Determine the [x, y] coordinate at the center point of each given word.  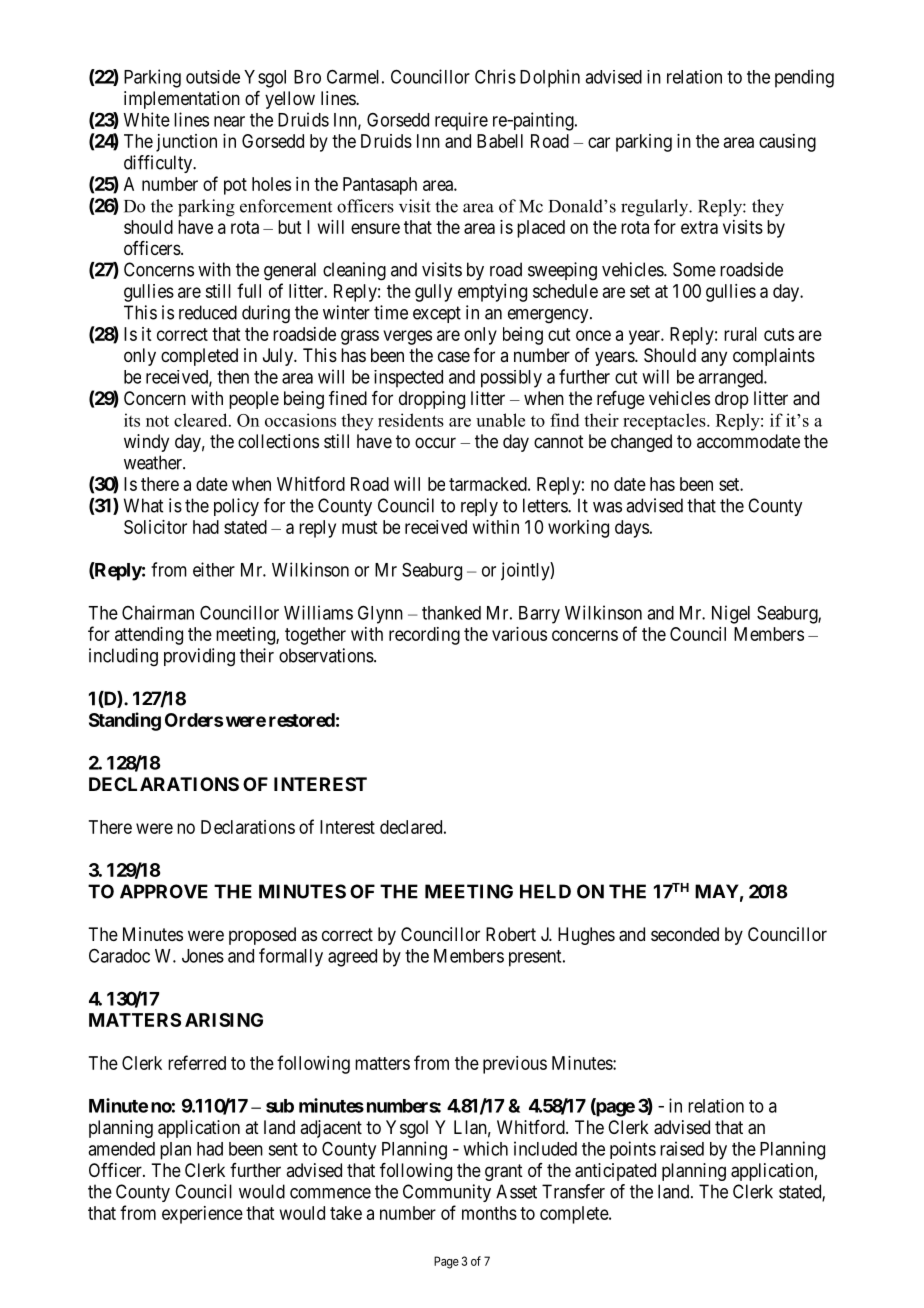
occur [435, 442]
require [461, 121]
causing [787, 143]
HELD [545, 891]
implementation [182, 100]
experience [202, 1215]
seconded [685, 934]
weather [154, 462]
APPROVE [164, 891]
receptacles [665, 421]
